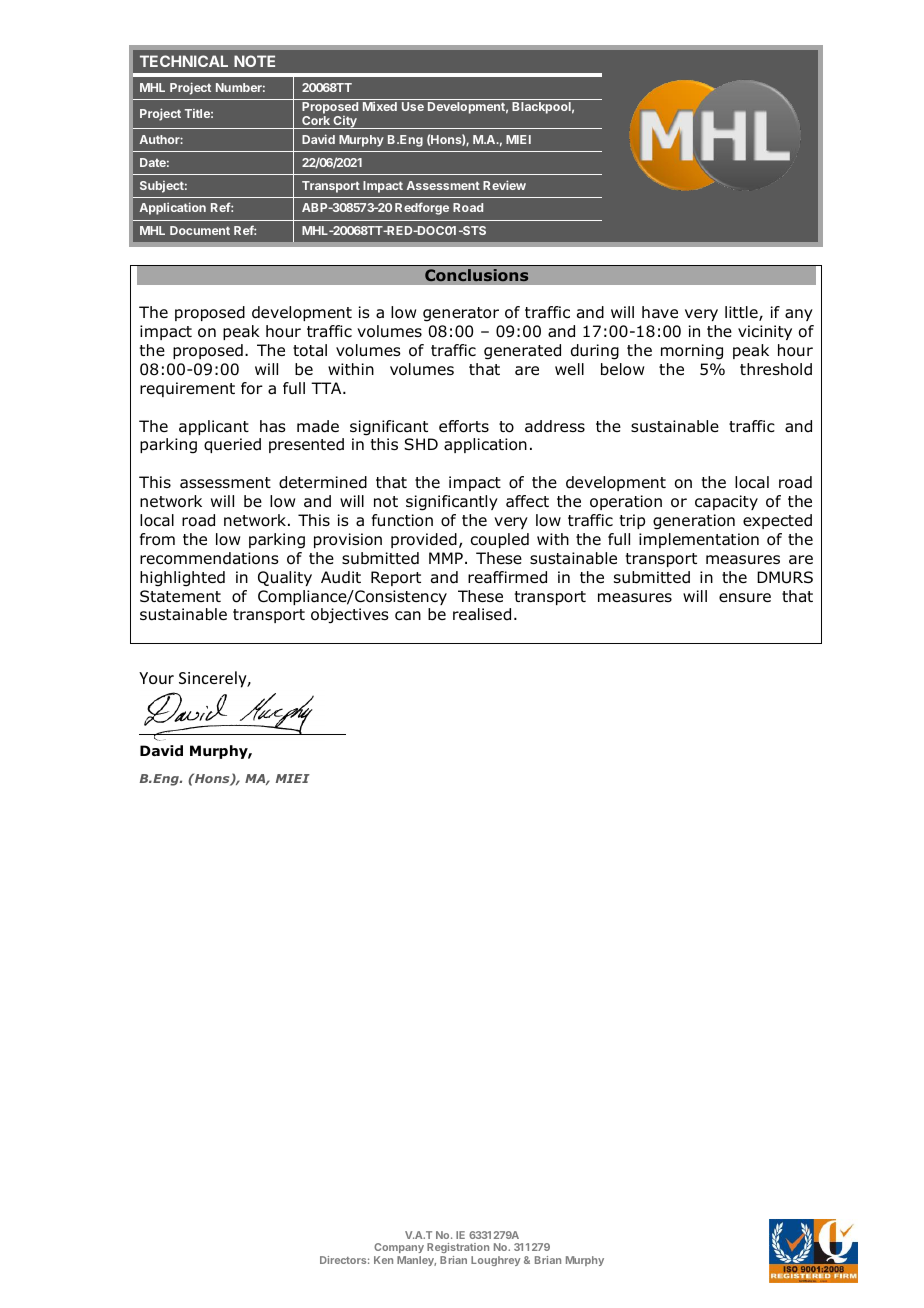 The height and width of the screenshot is (1308, 924). Describe the element at coordinates (156, 678) in the screenshot. I see `Your` at that location.
